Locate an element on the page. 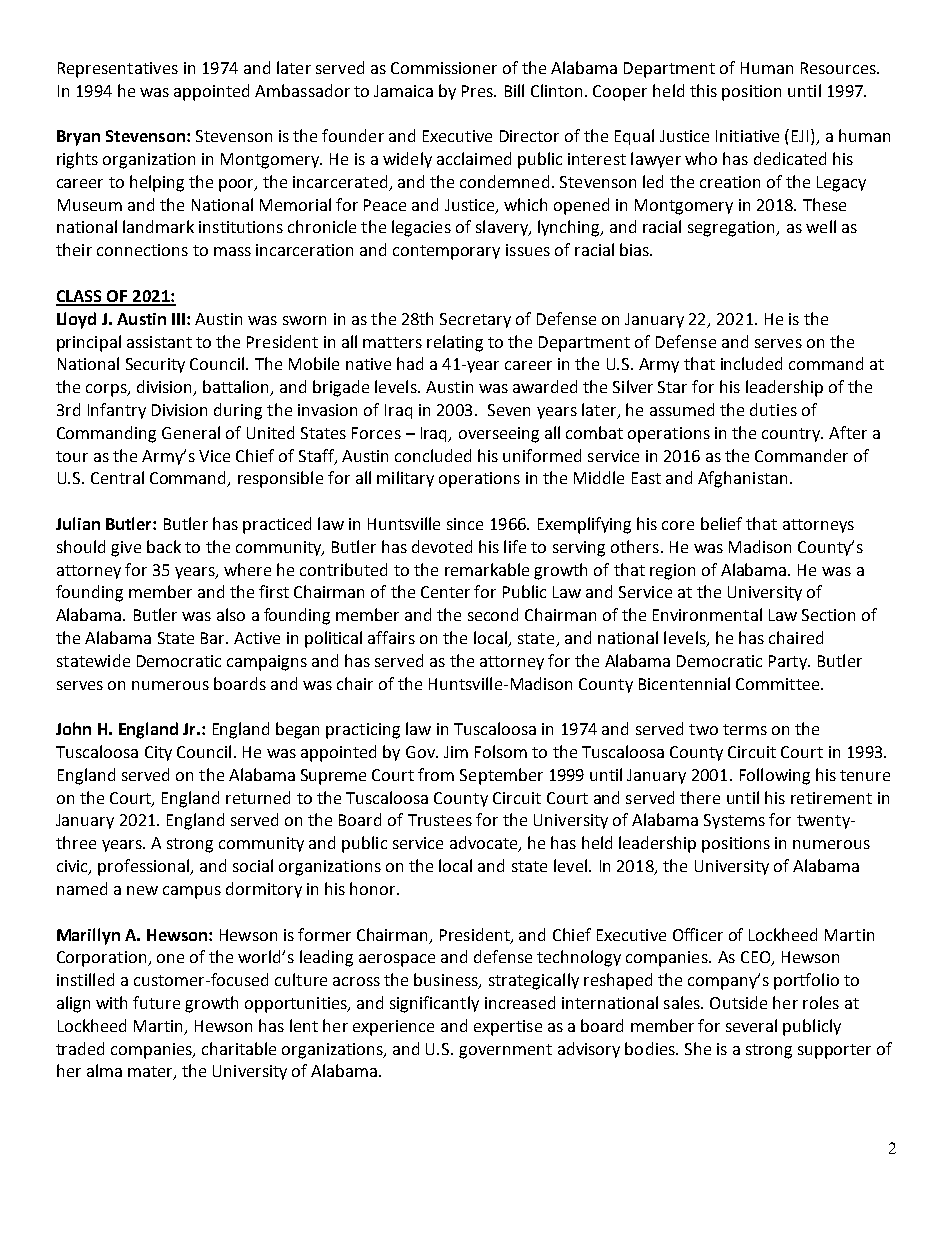 This page has width=952, height=1233. City is located at coordinates (158, 753).
